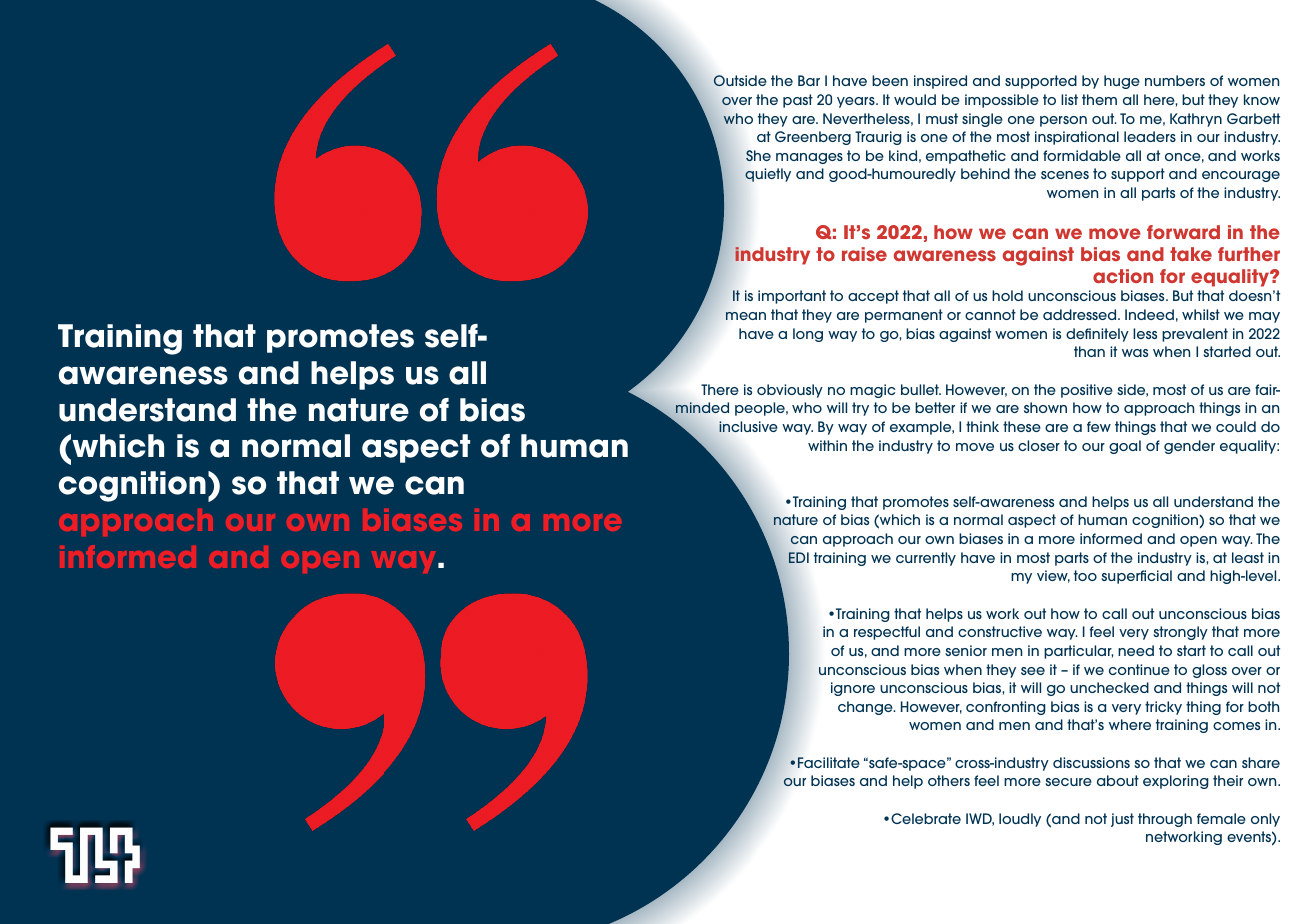 The image size is (1308, 924). What do you see at coordinates (1191, 254) in the image?
I see `take` at bounding box center [1191, 254].
